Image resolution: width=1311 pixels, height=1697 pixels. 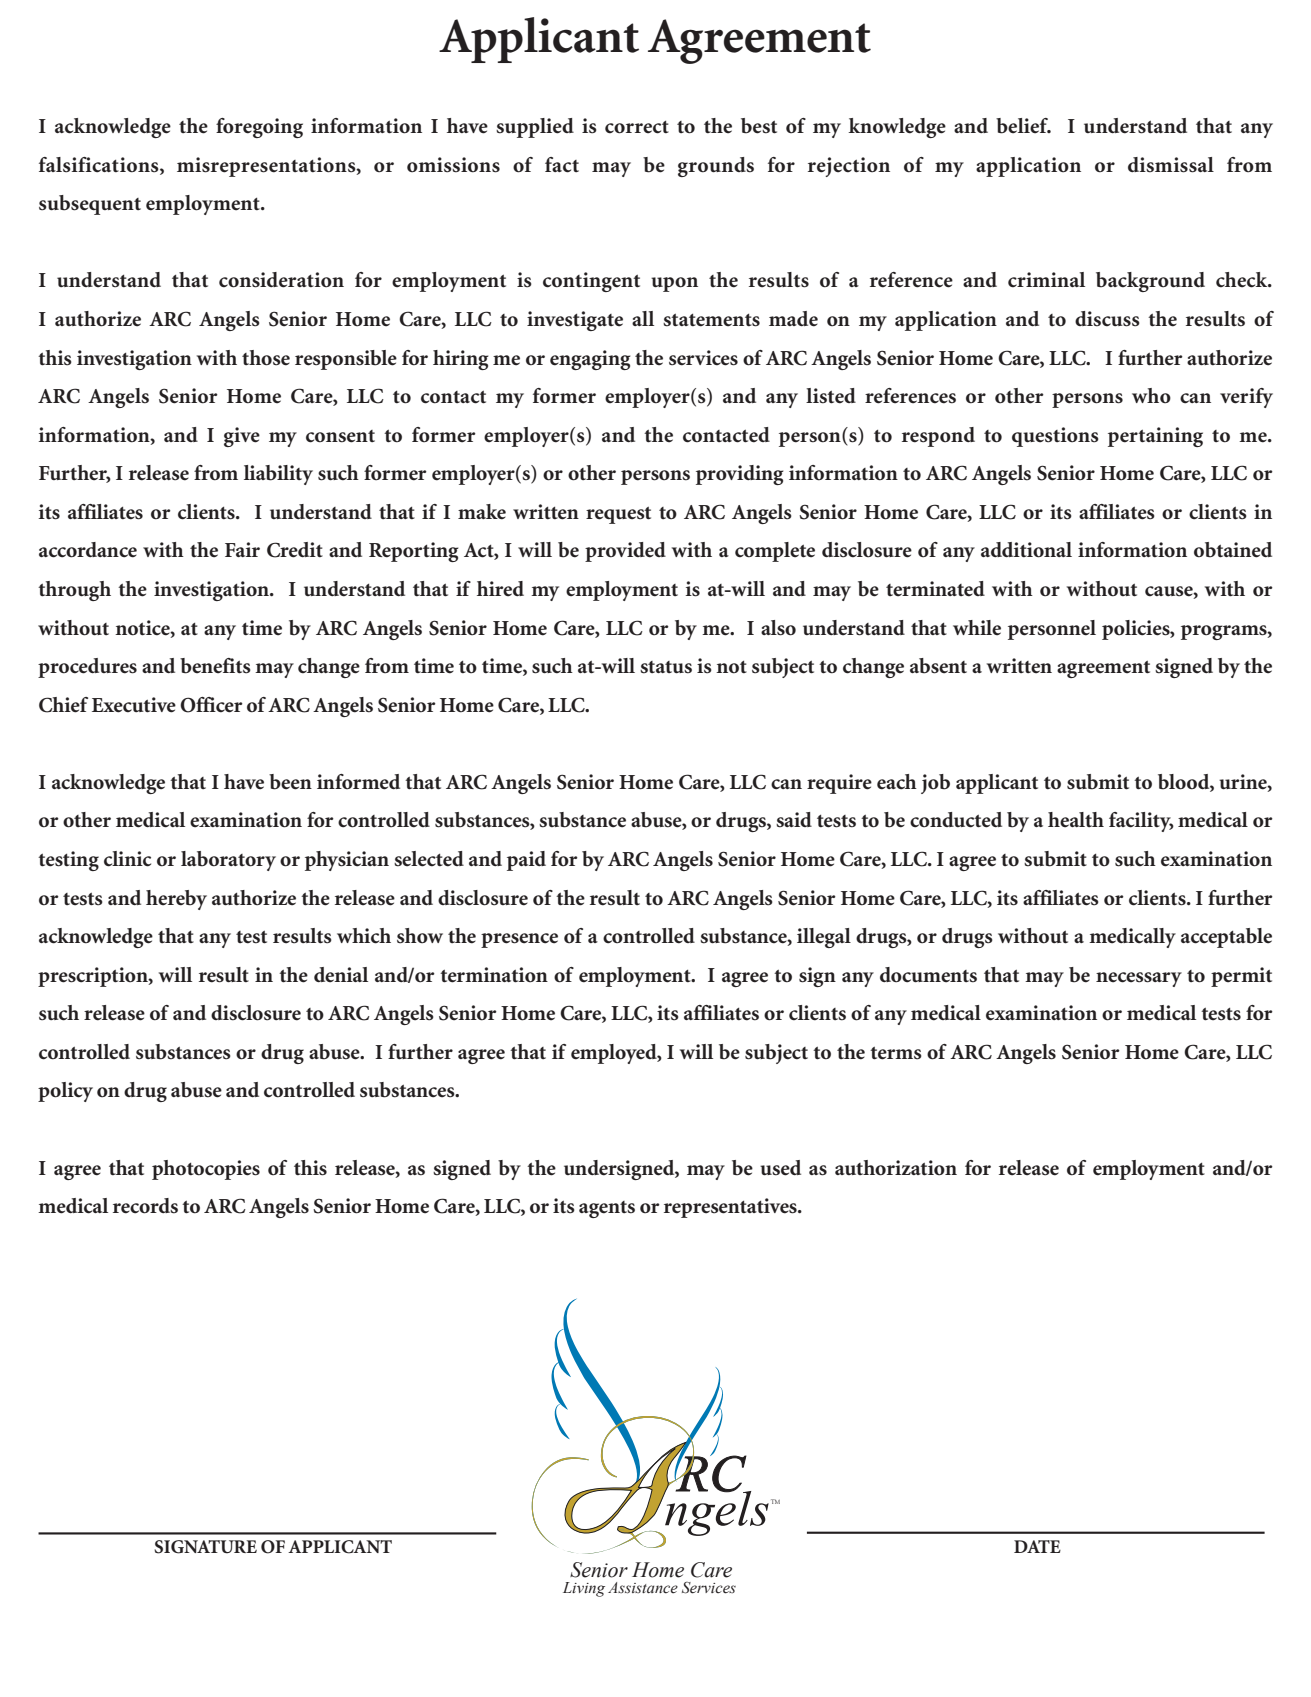 I want to click on dismissal, so click(x=1171, y=165).
